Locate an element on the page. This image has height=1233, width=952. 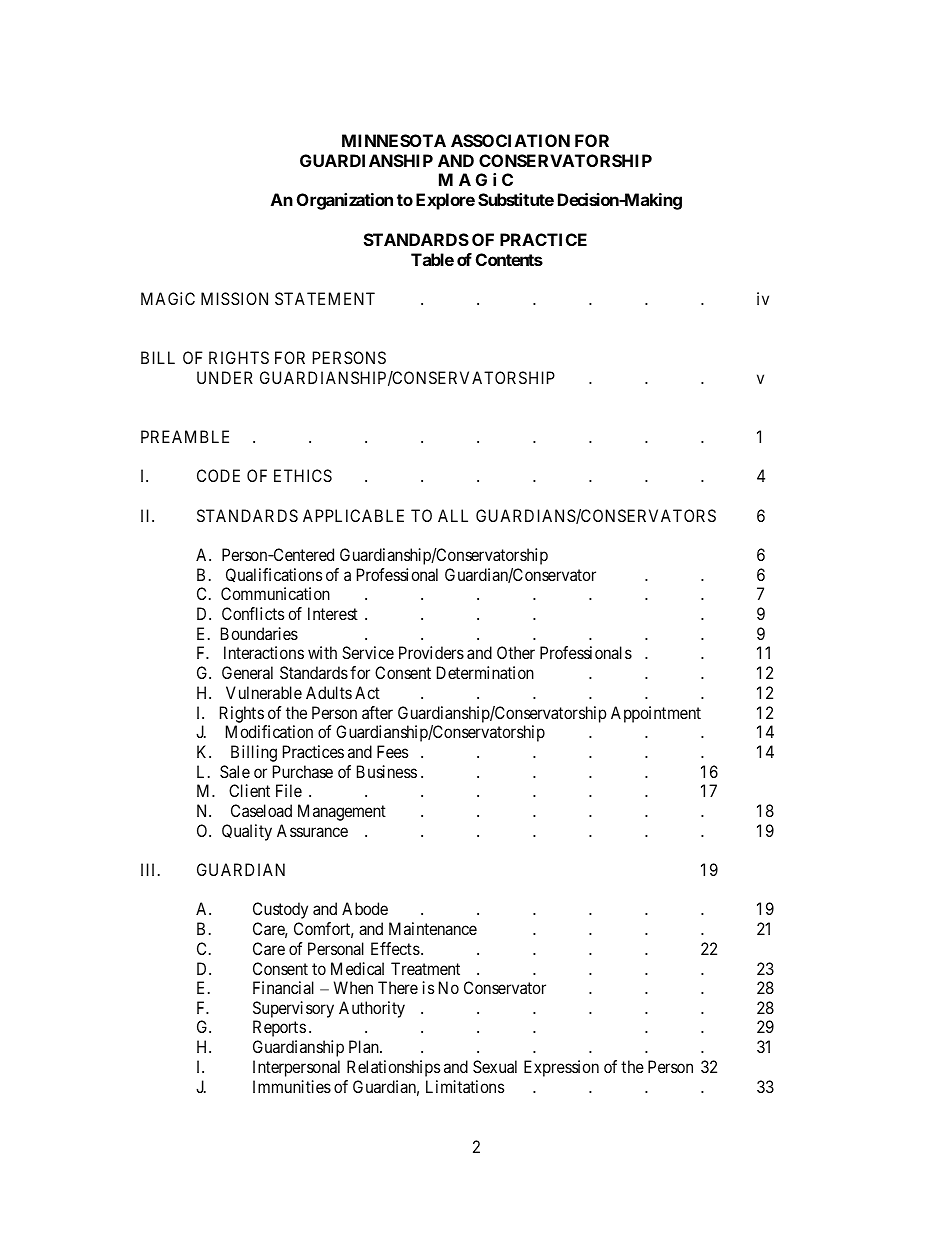
STATEMENT is located at coordinates (325, 298).
